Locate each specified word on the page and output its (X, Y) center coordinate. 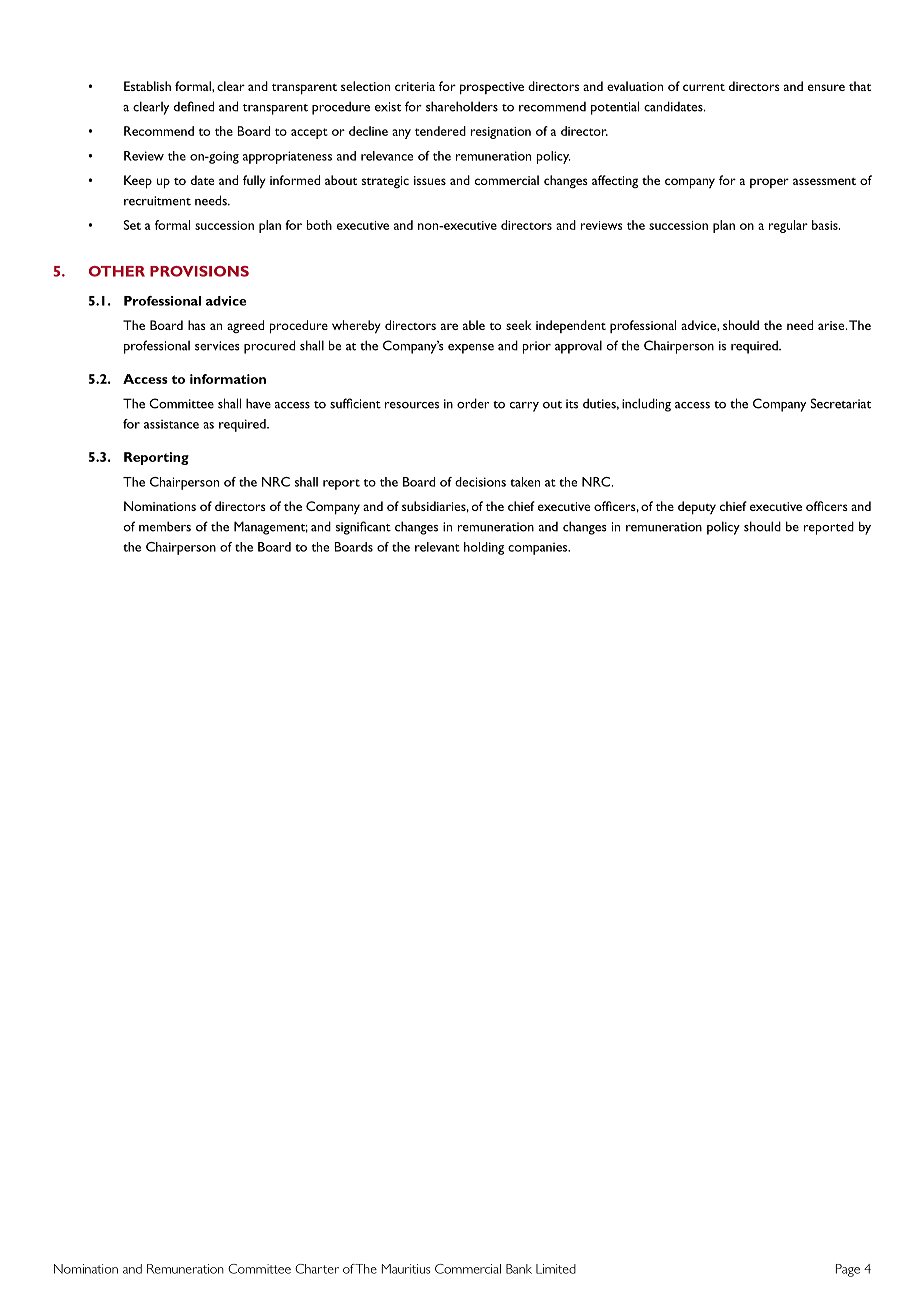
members (165, 526)
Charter (317, 1269)
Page (848, 1270)
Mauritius (406, 1269)
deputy (697, 508)
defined (194, 106)
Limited (556, 1269)
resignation (501, 133)
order (473, 403)
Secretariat (841, 403)
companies (539, 549)
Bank (519, 1269)
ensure (826, 87)
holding (484, 548)
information (228, 379)
